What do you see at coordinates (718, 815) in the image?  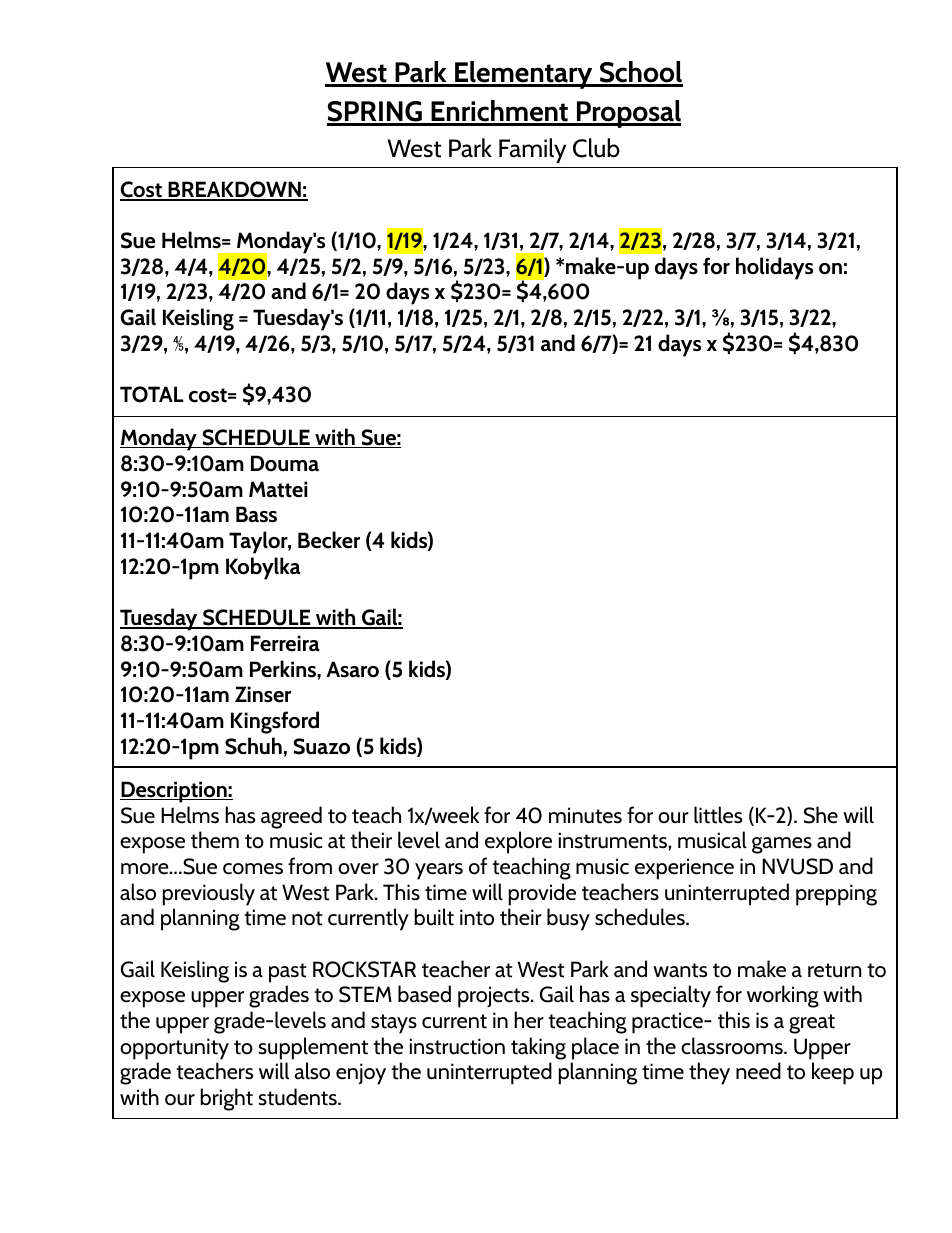 I see `littles` at bounding box center [718, 815].
